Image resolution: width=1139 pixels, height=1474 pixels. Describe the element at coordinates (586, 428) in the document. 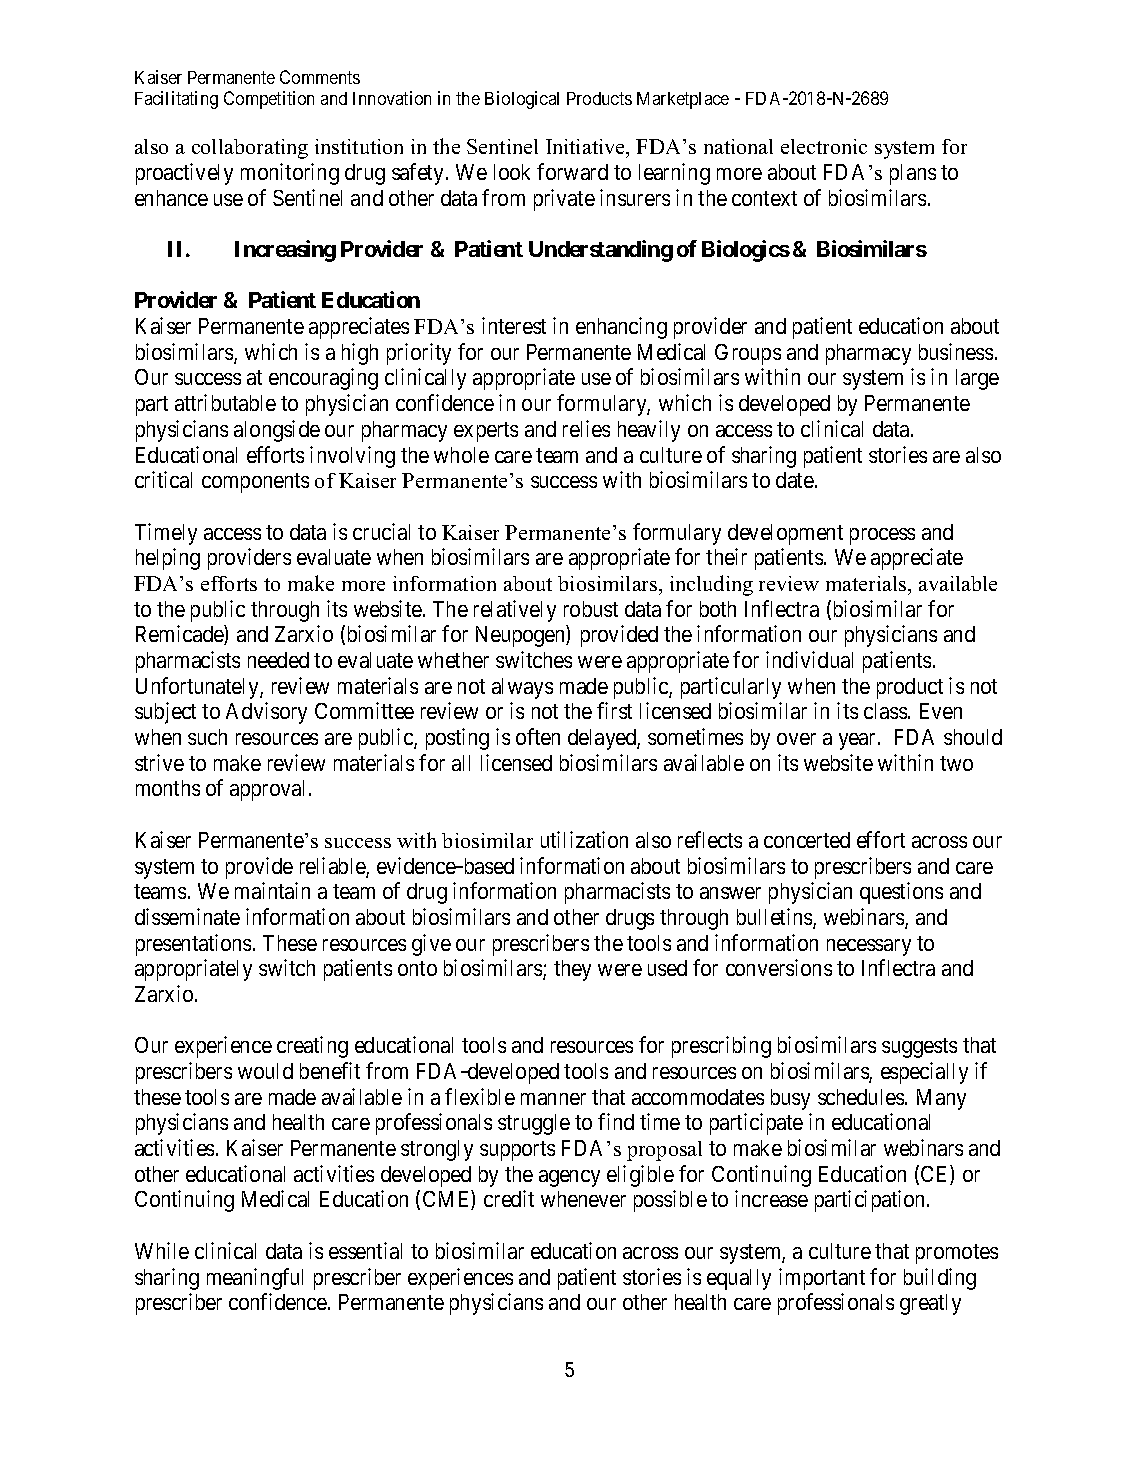

I see `relies` at that location.
